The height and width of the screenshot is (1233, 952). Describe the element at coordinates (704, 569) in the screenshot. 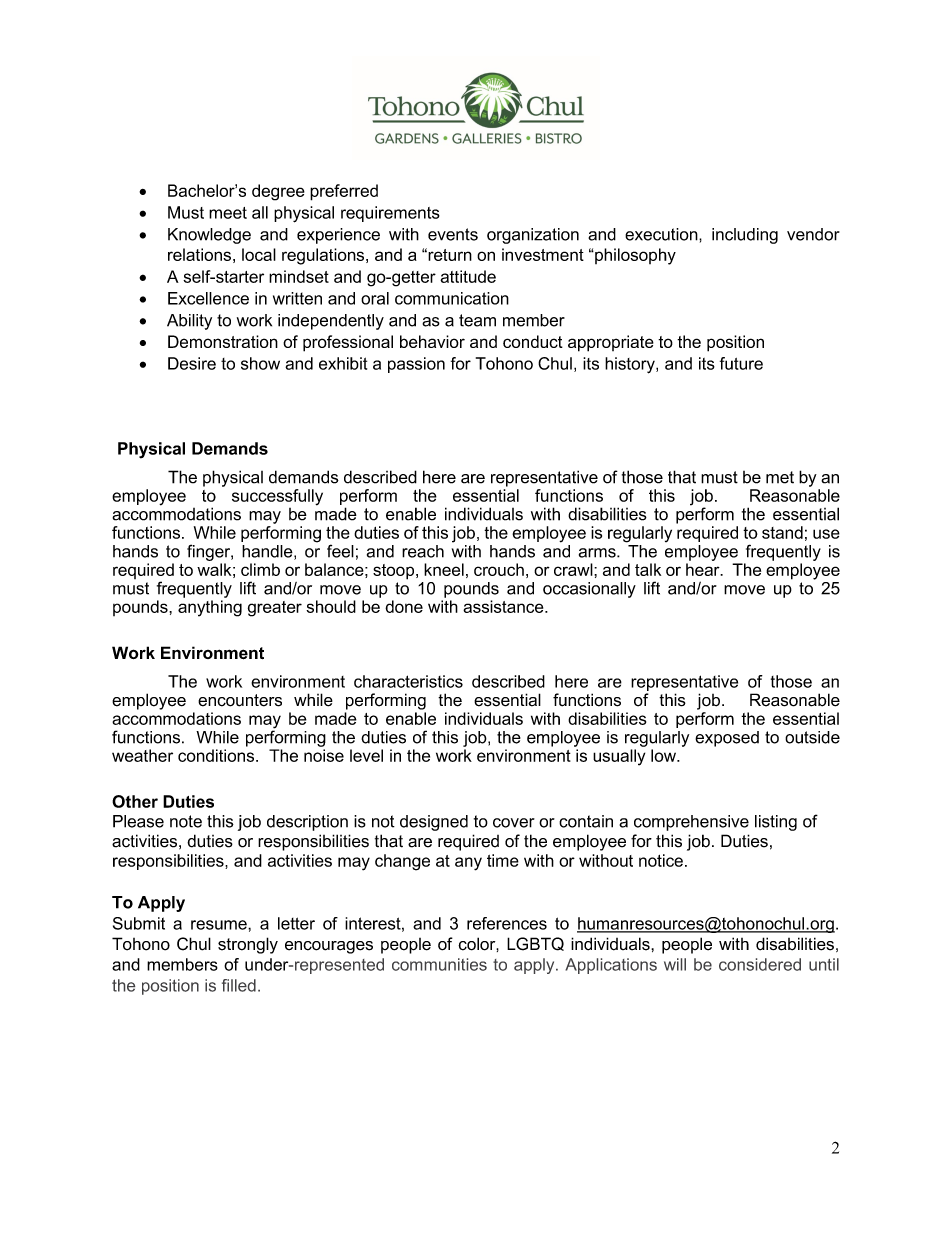

I see `hear` at that location.
